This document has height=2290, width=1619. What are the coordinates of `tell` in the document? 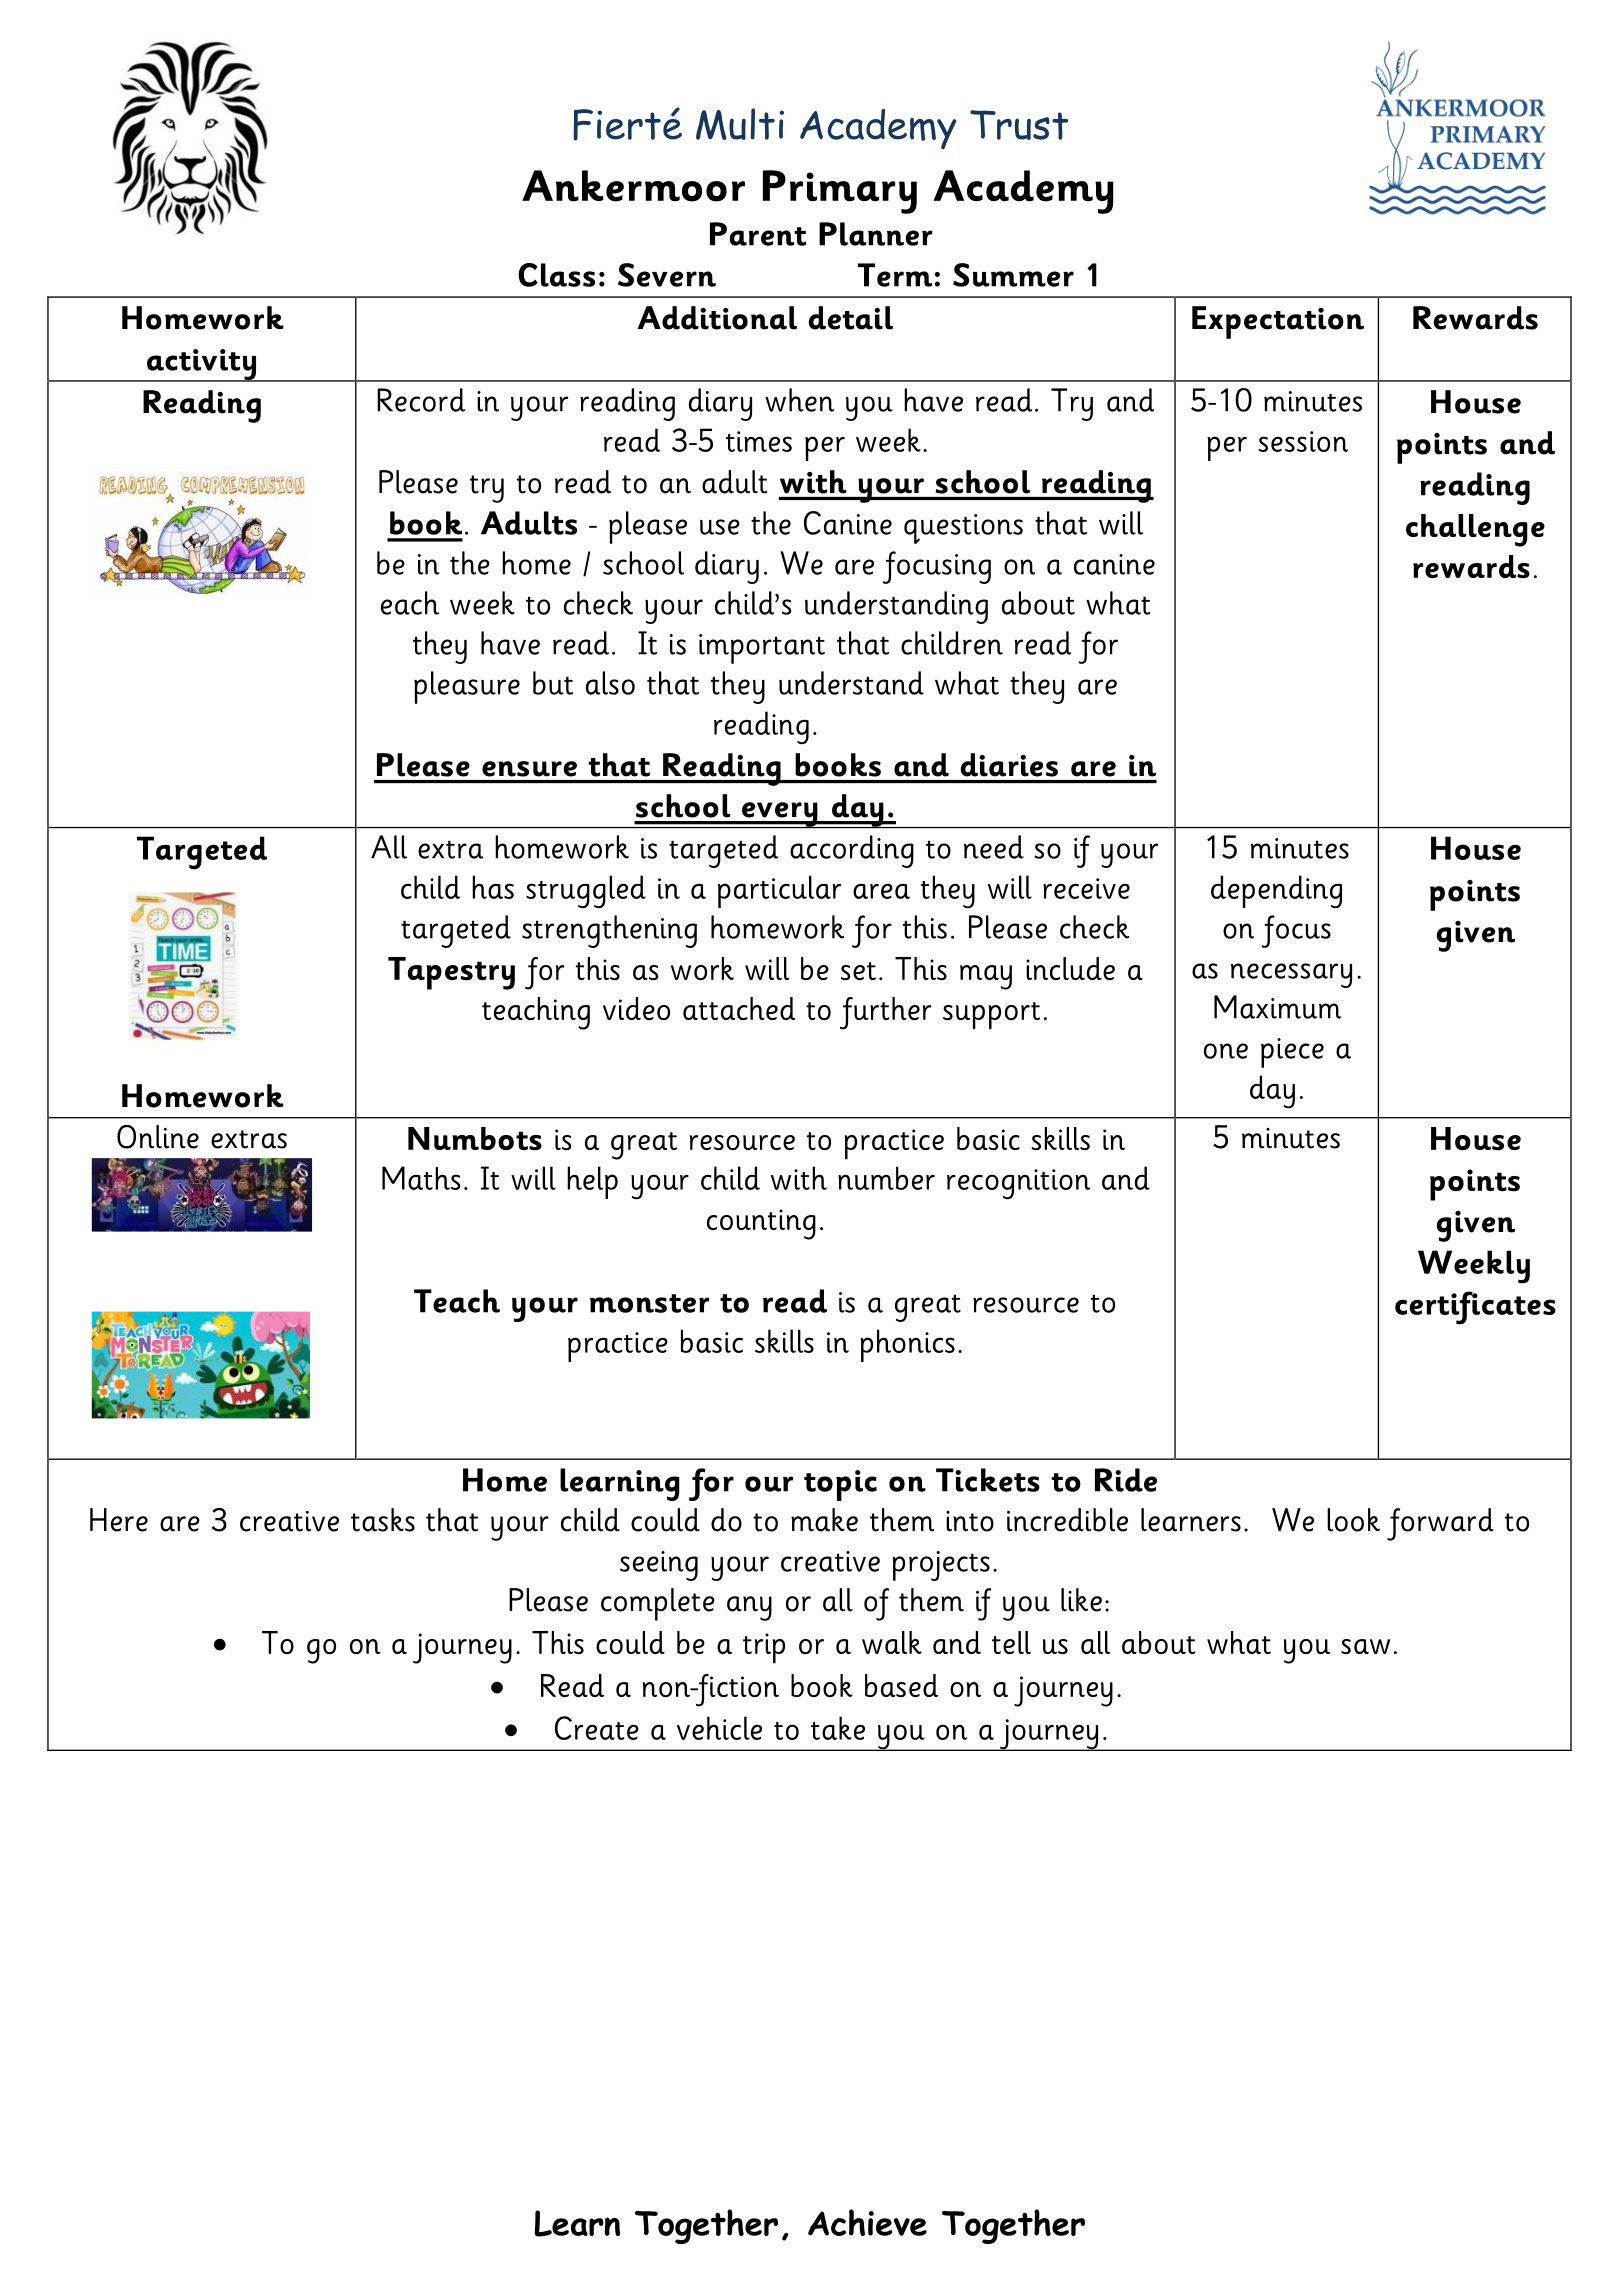 It's located at (1011, 1642).
